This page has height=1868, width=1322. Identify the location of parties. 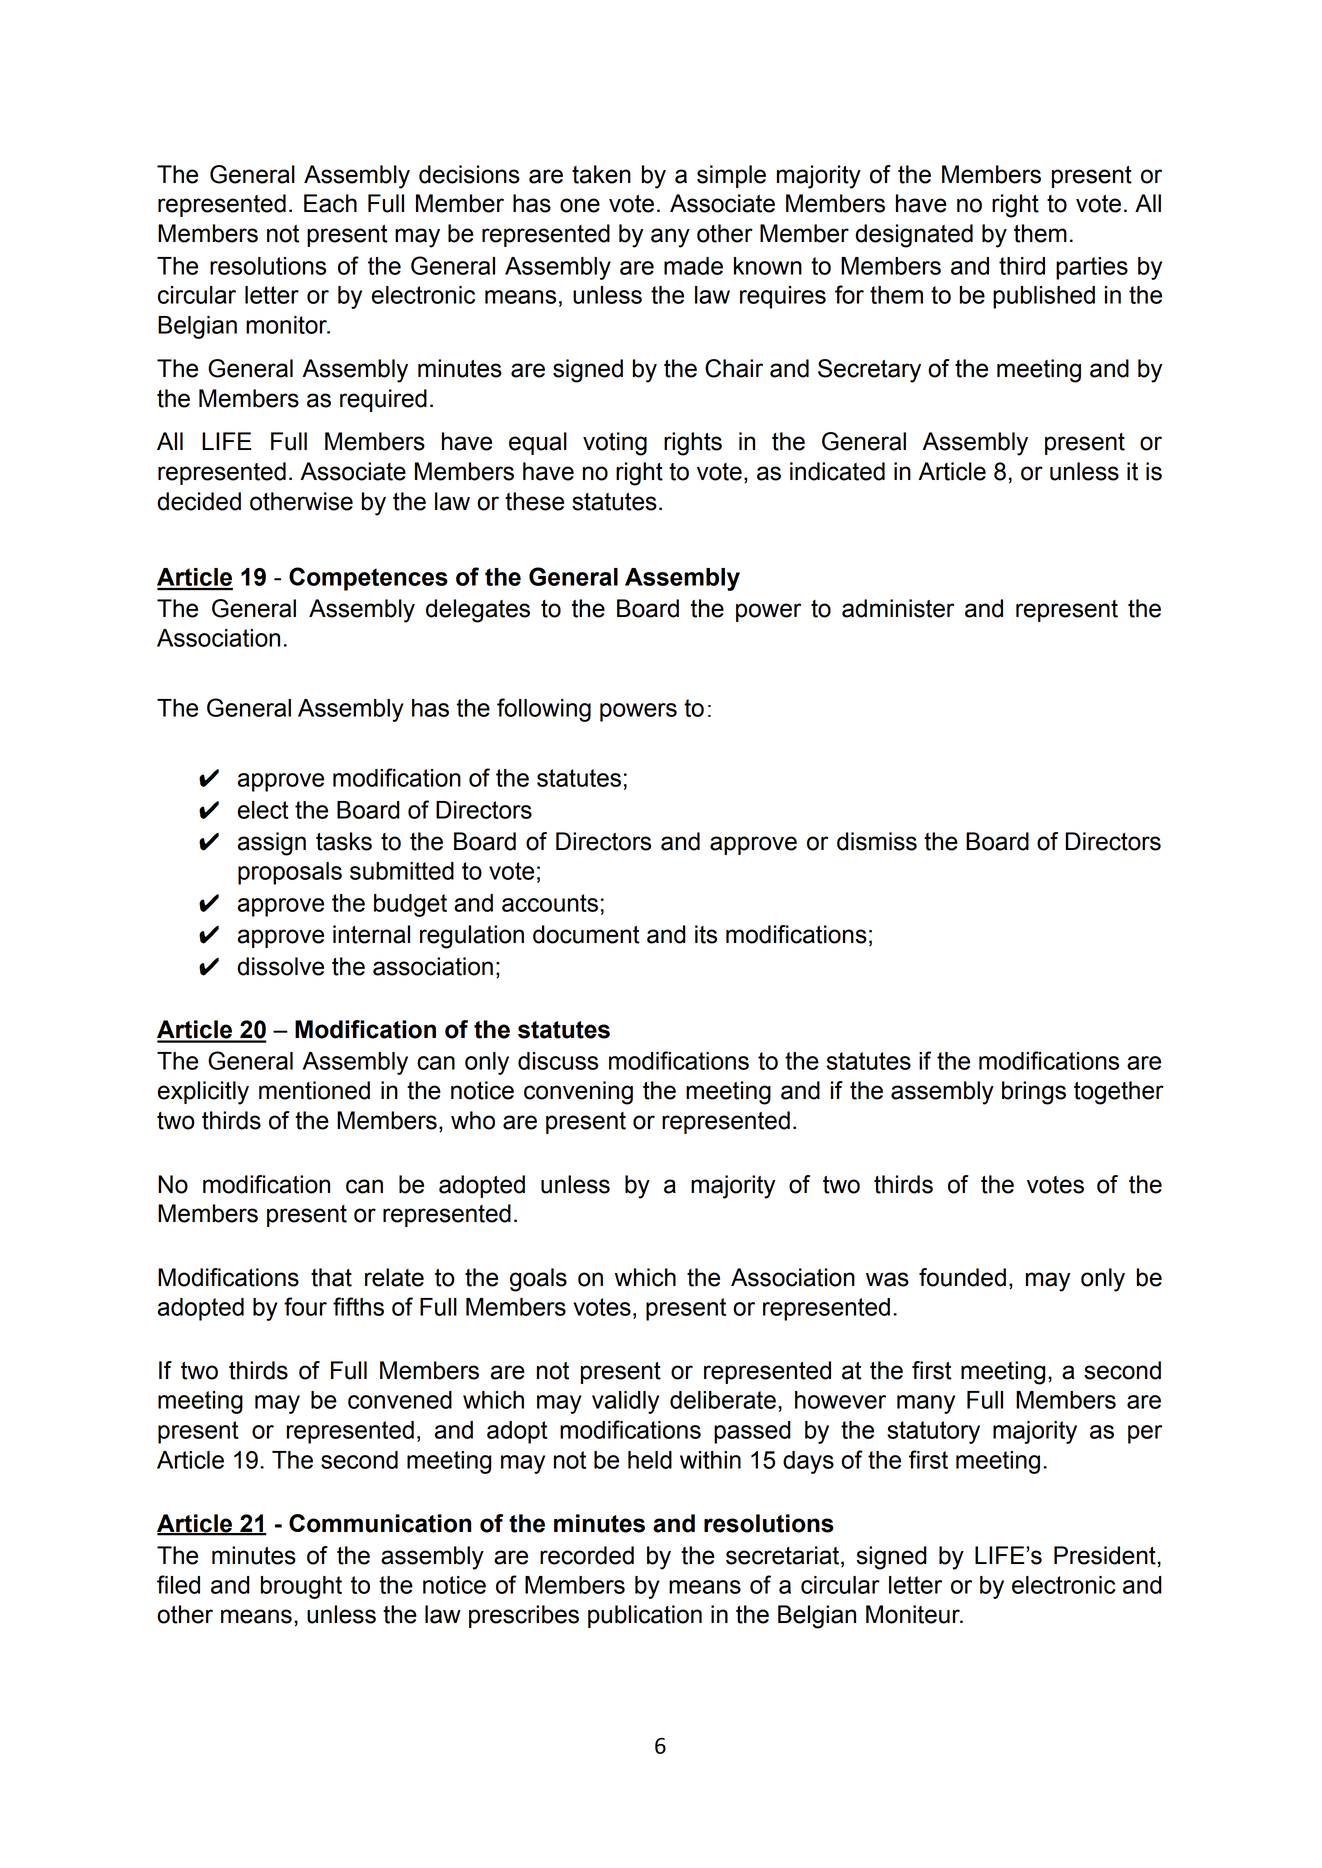
(1092, 268).
